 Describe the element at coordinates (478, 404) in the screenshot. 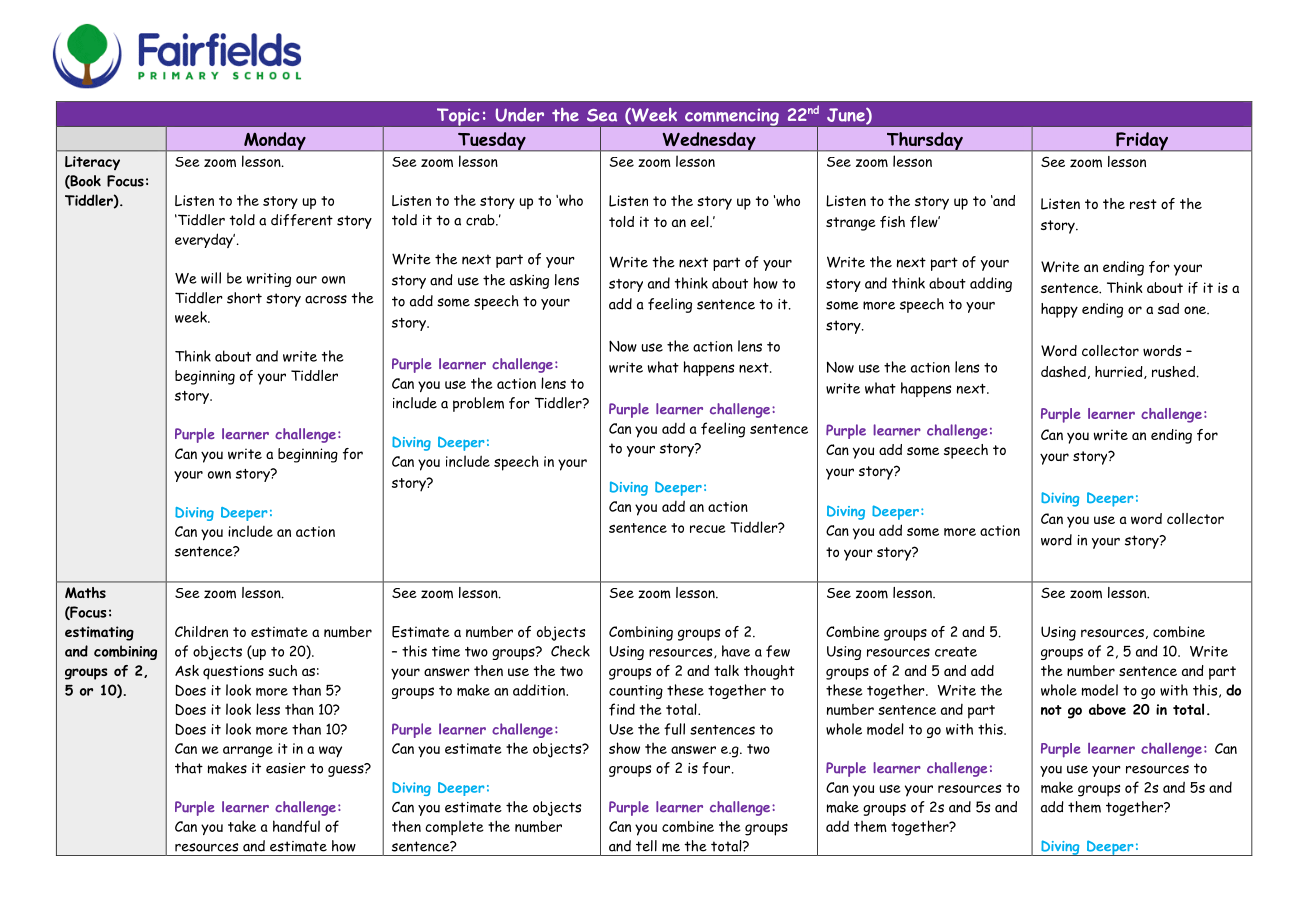

I see `problem` at that location.
